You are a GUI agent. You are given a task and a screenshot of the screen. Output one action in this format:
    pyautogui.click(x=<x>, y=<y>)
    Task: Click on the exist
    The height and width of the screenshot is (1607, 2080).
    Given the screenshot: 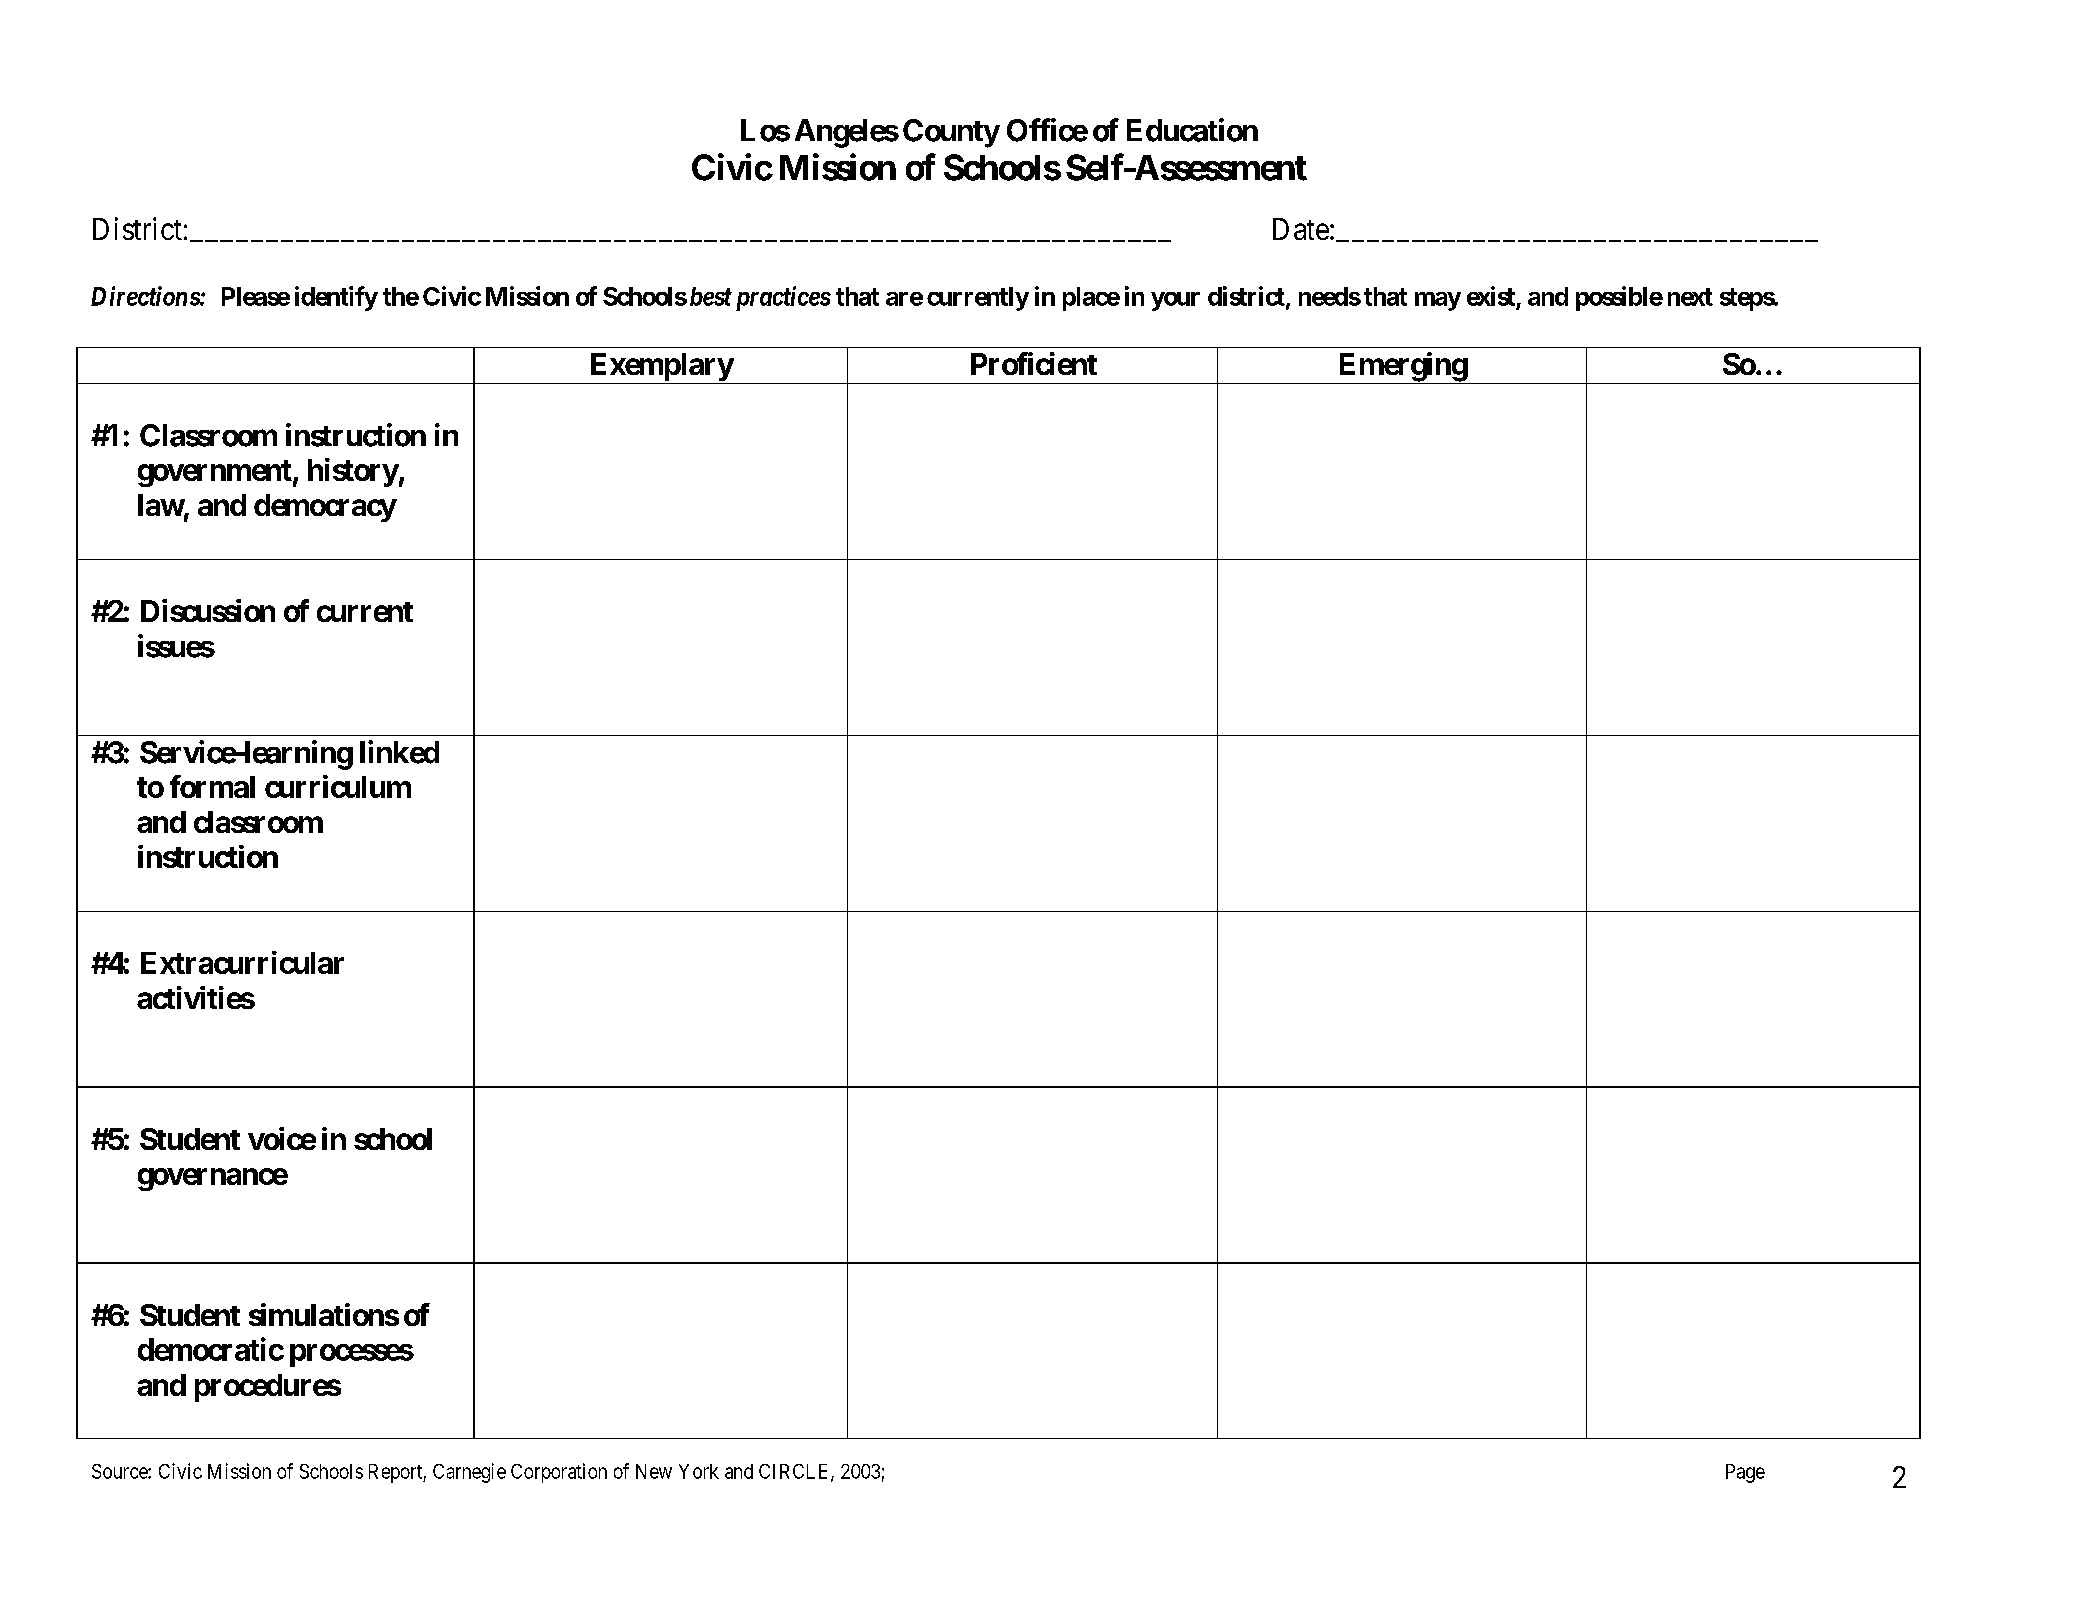 What is the action you would take?
    pyautogui.click(x=1491, y=296)
